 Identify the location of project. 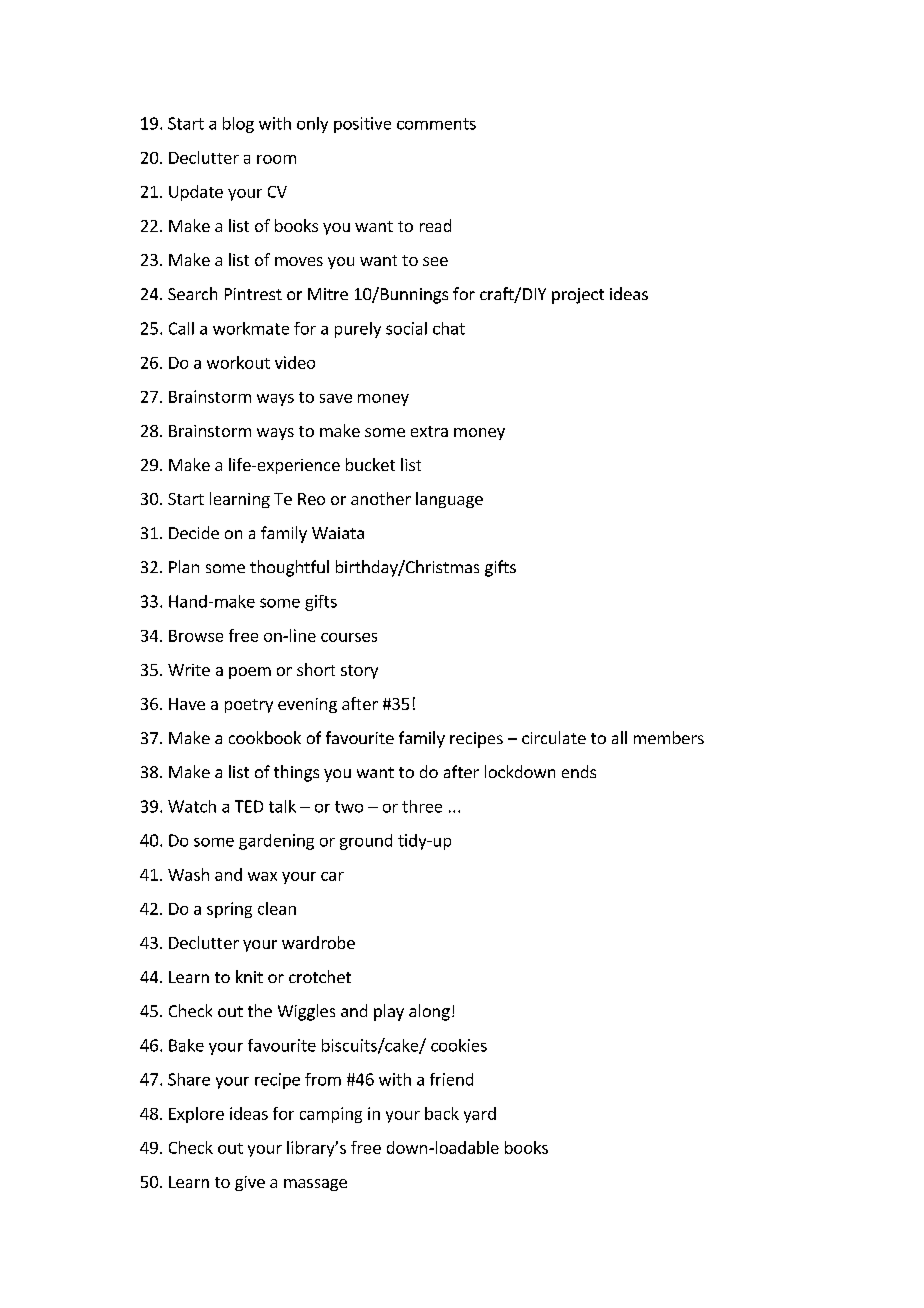
(578, 296).
